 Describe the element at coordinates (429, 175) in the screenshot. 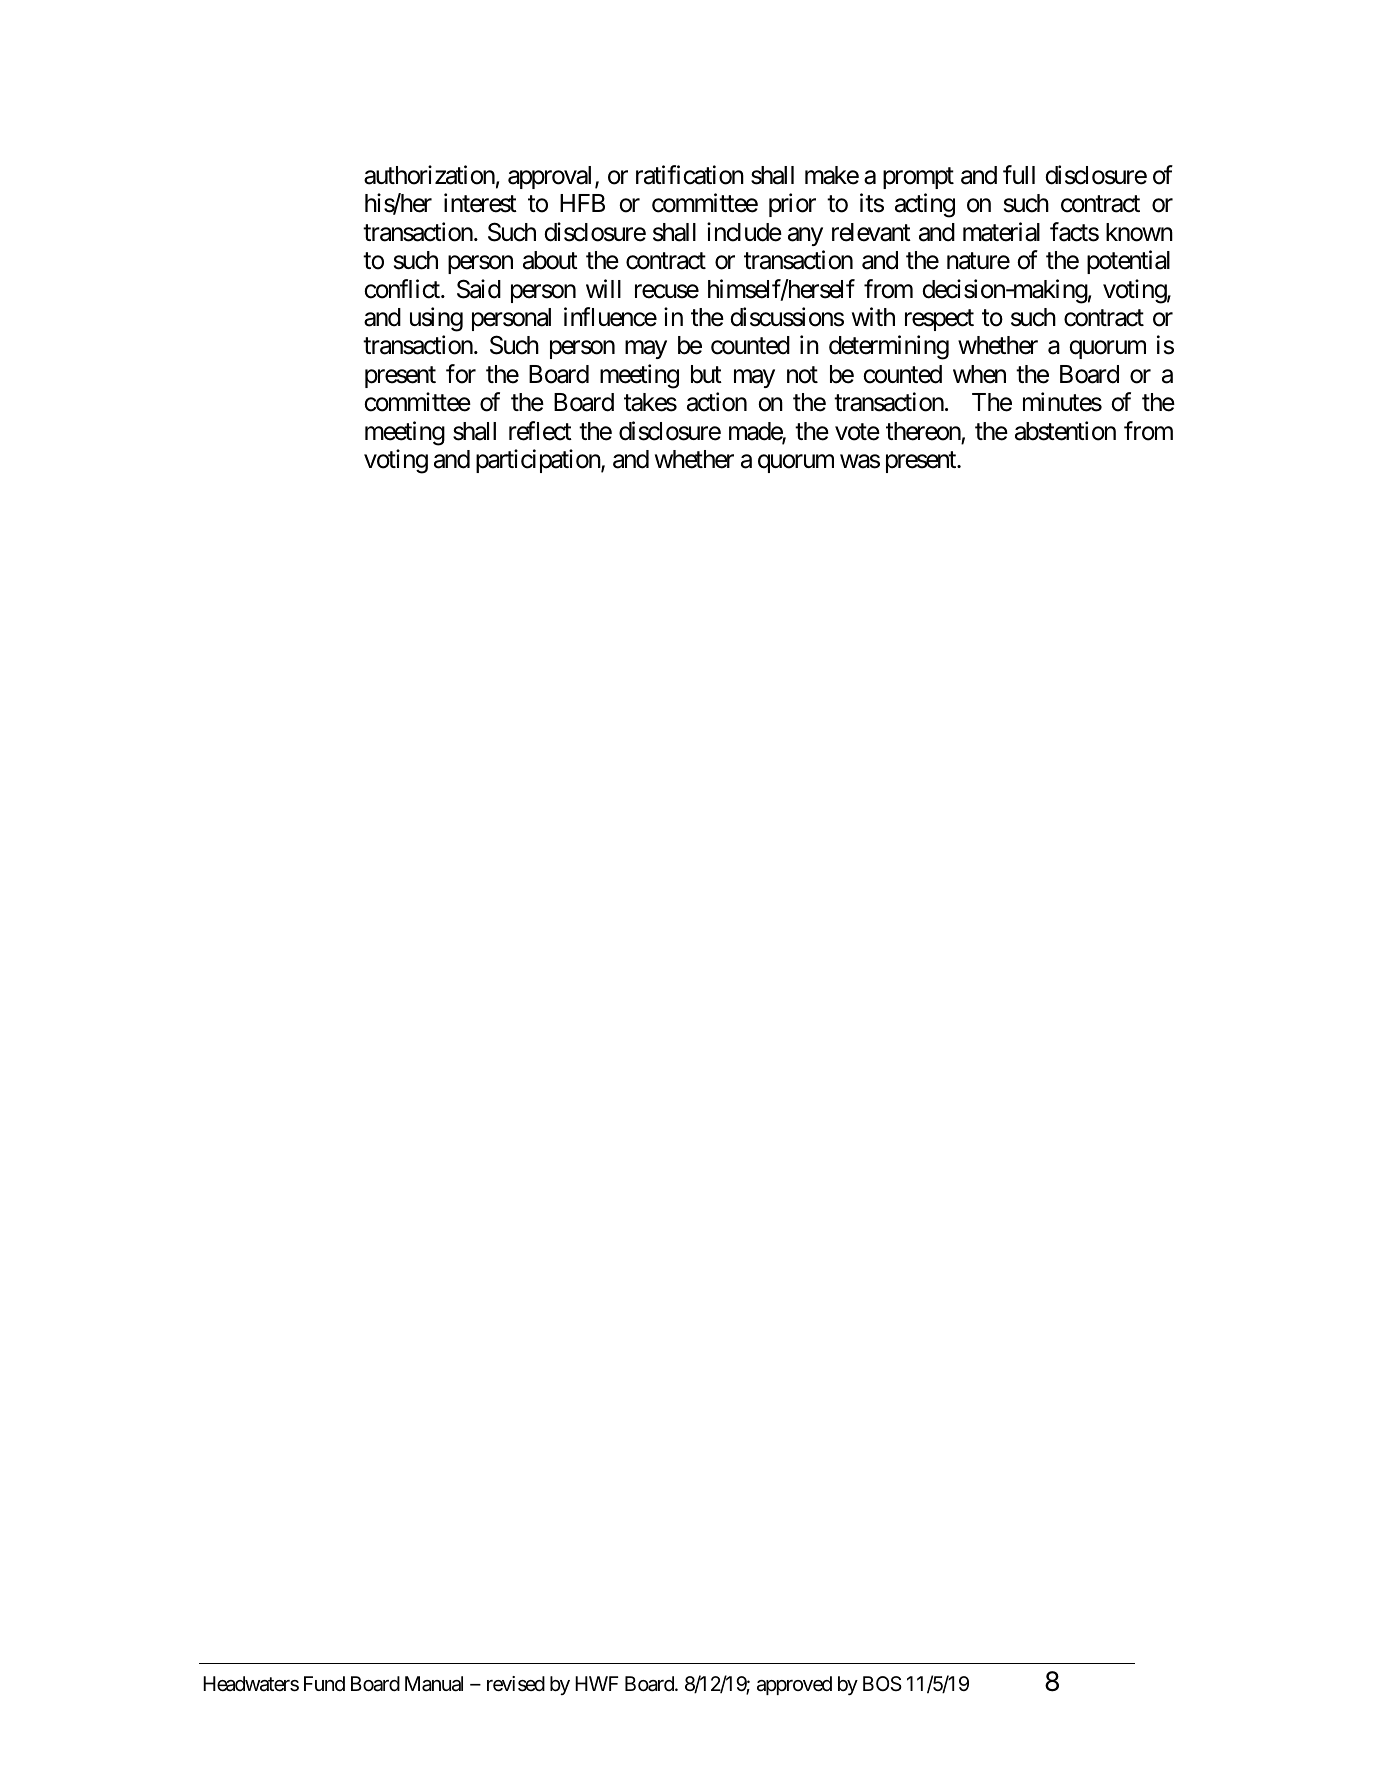

I see `authorization` at that location.
